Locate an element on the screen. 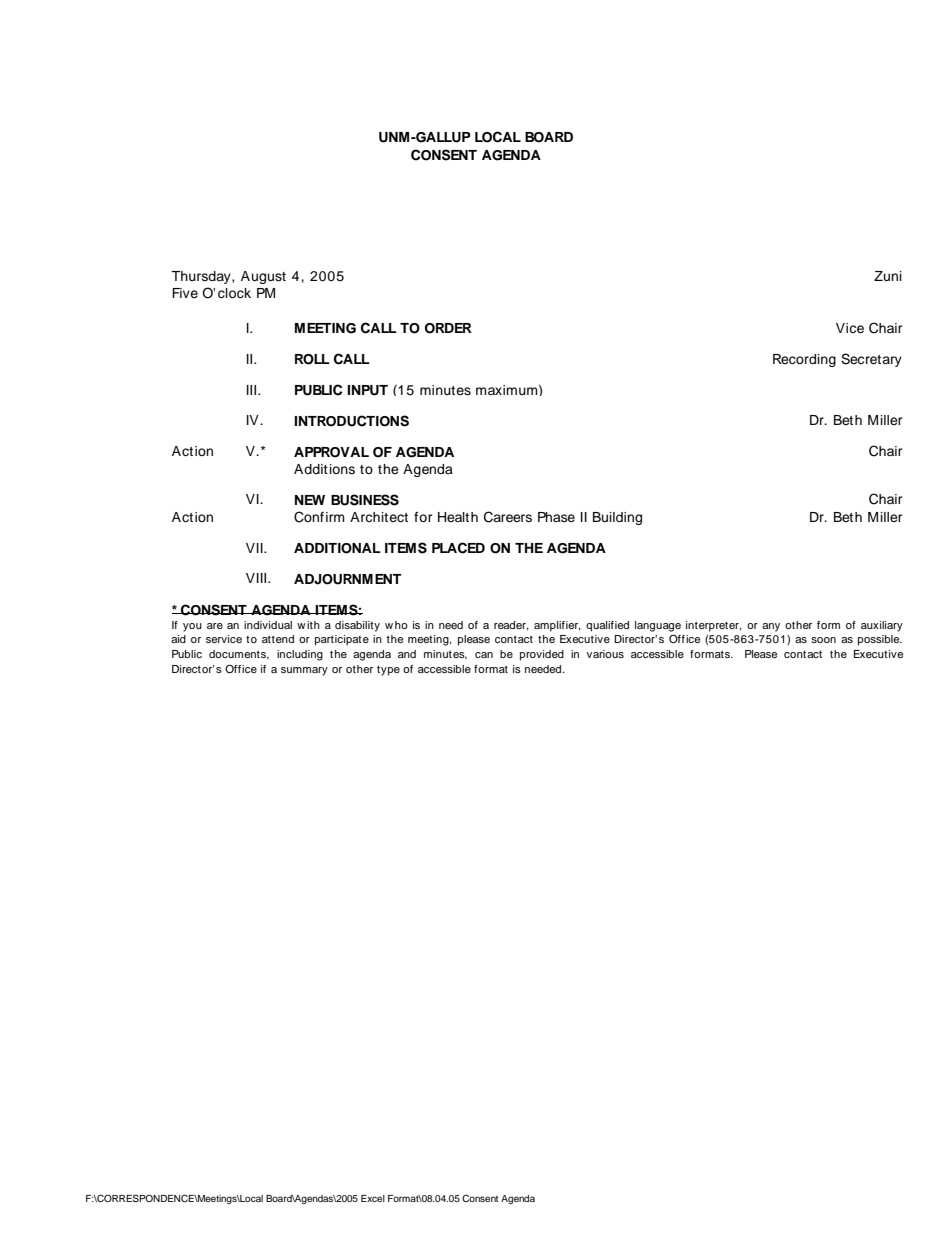 This screenshot has width=952, height=1233. any is located at coordinates (771, 627).
